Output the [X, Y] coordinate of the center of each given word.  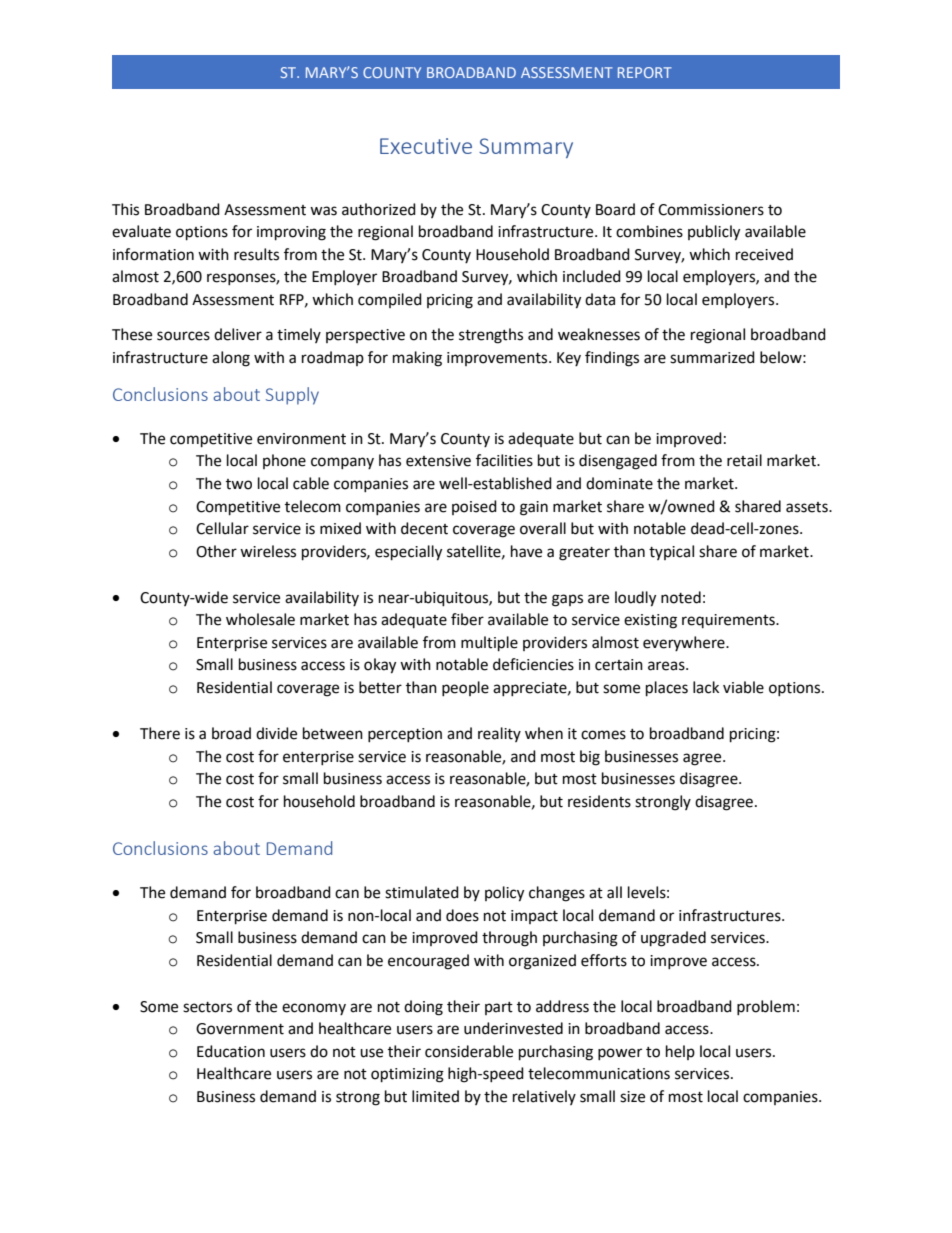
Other [216, 551]
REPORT [645, 72]
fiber [467, 619]
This [125, 209]
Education [231, 1051]
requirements [729, 621]
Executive [426, 146]
